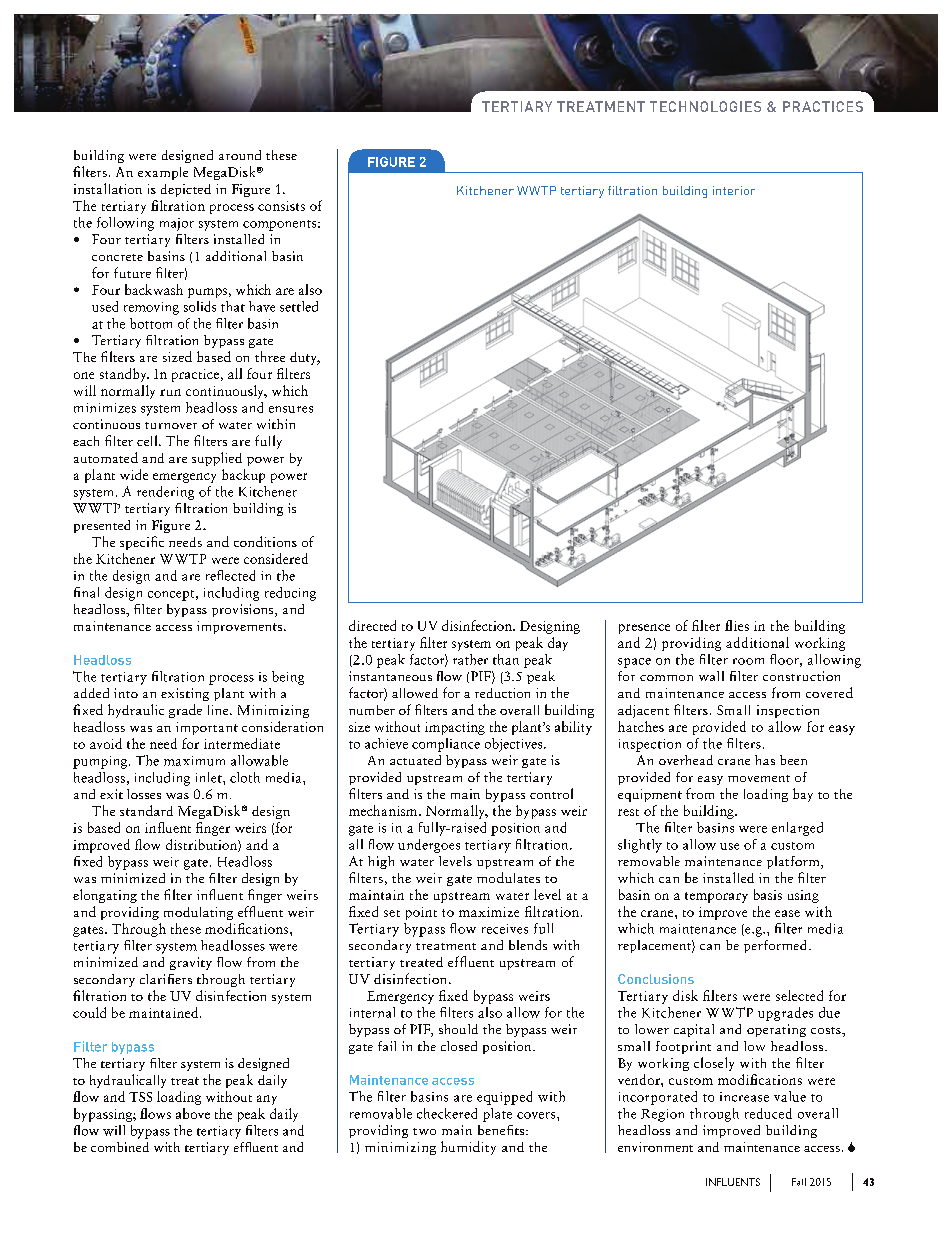 Image resolution: width=952 pixels, height=1233 pixels. What do you see at coordinates (489, 912) in the screenshot?
I see `maximize` at bounding box center [489, 912].
